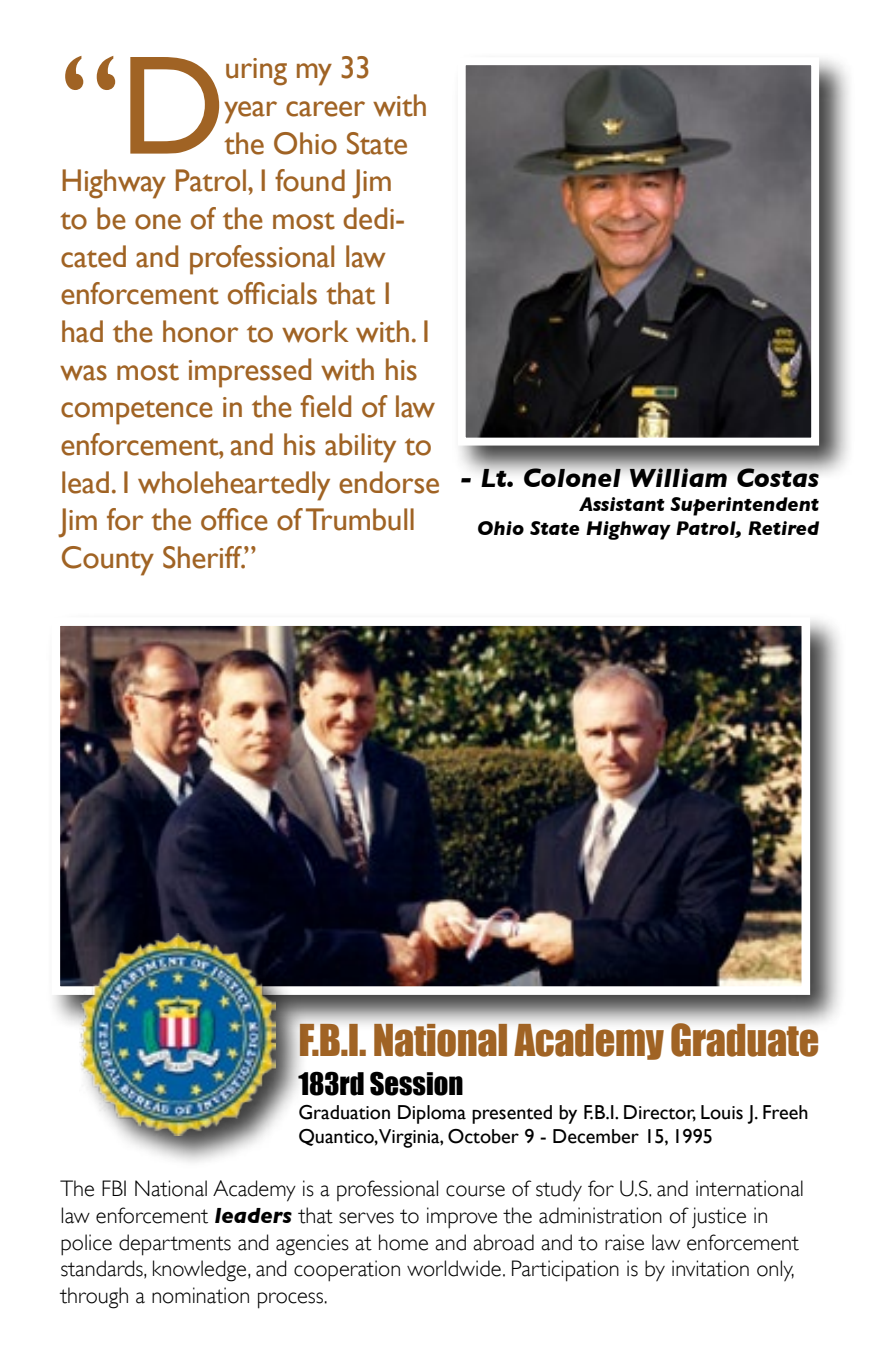  I want to click on Graduation, so click(344, 1112).
